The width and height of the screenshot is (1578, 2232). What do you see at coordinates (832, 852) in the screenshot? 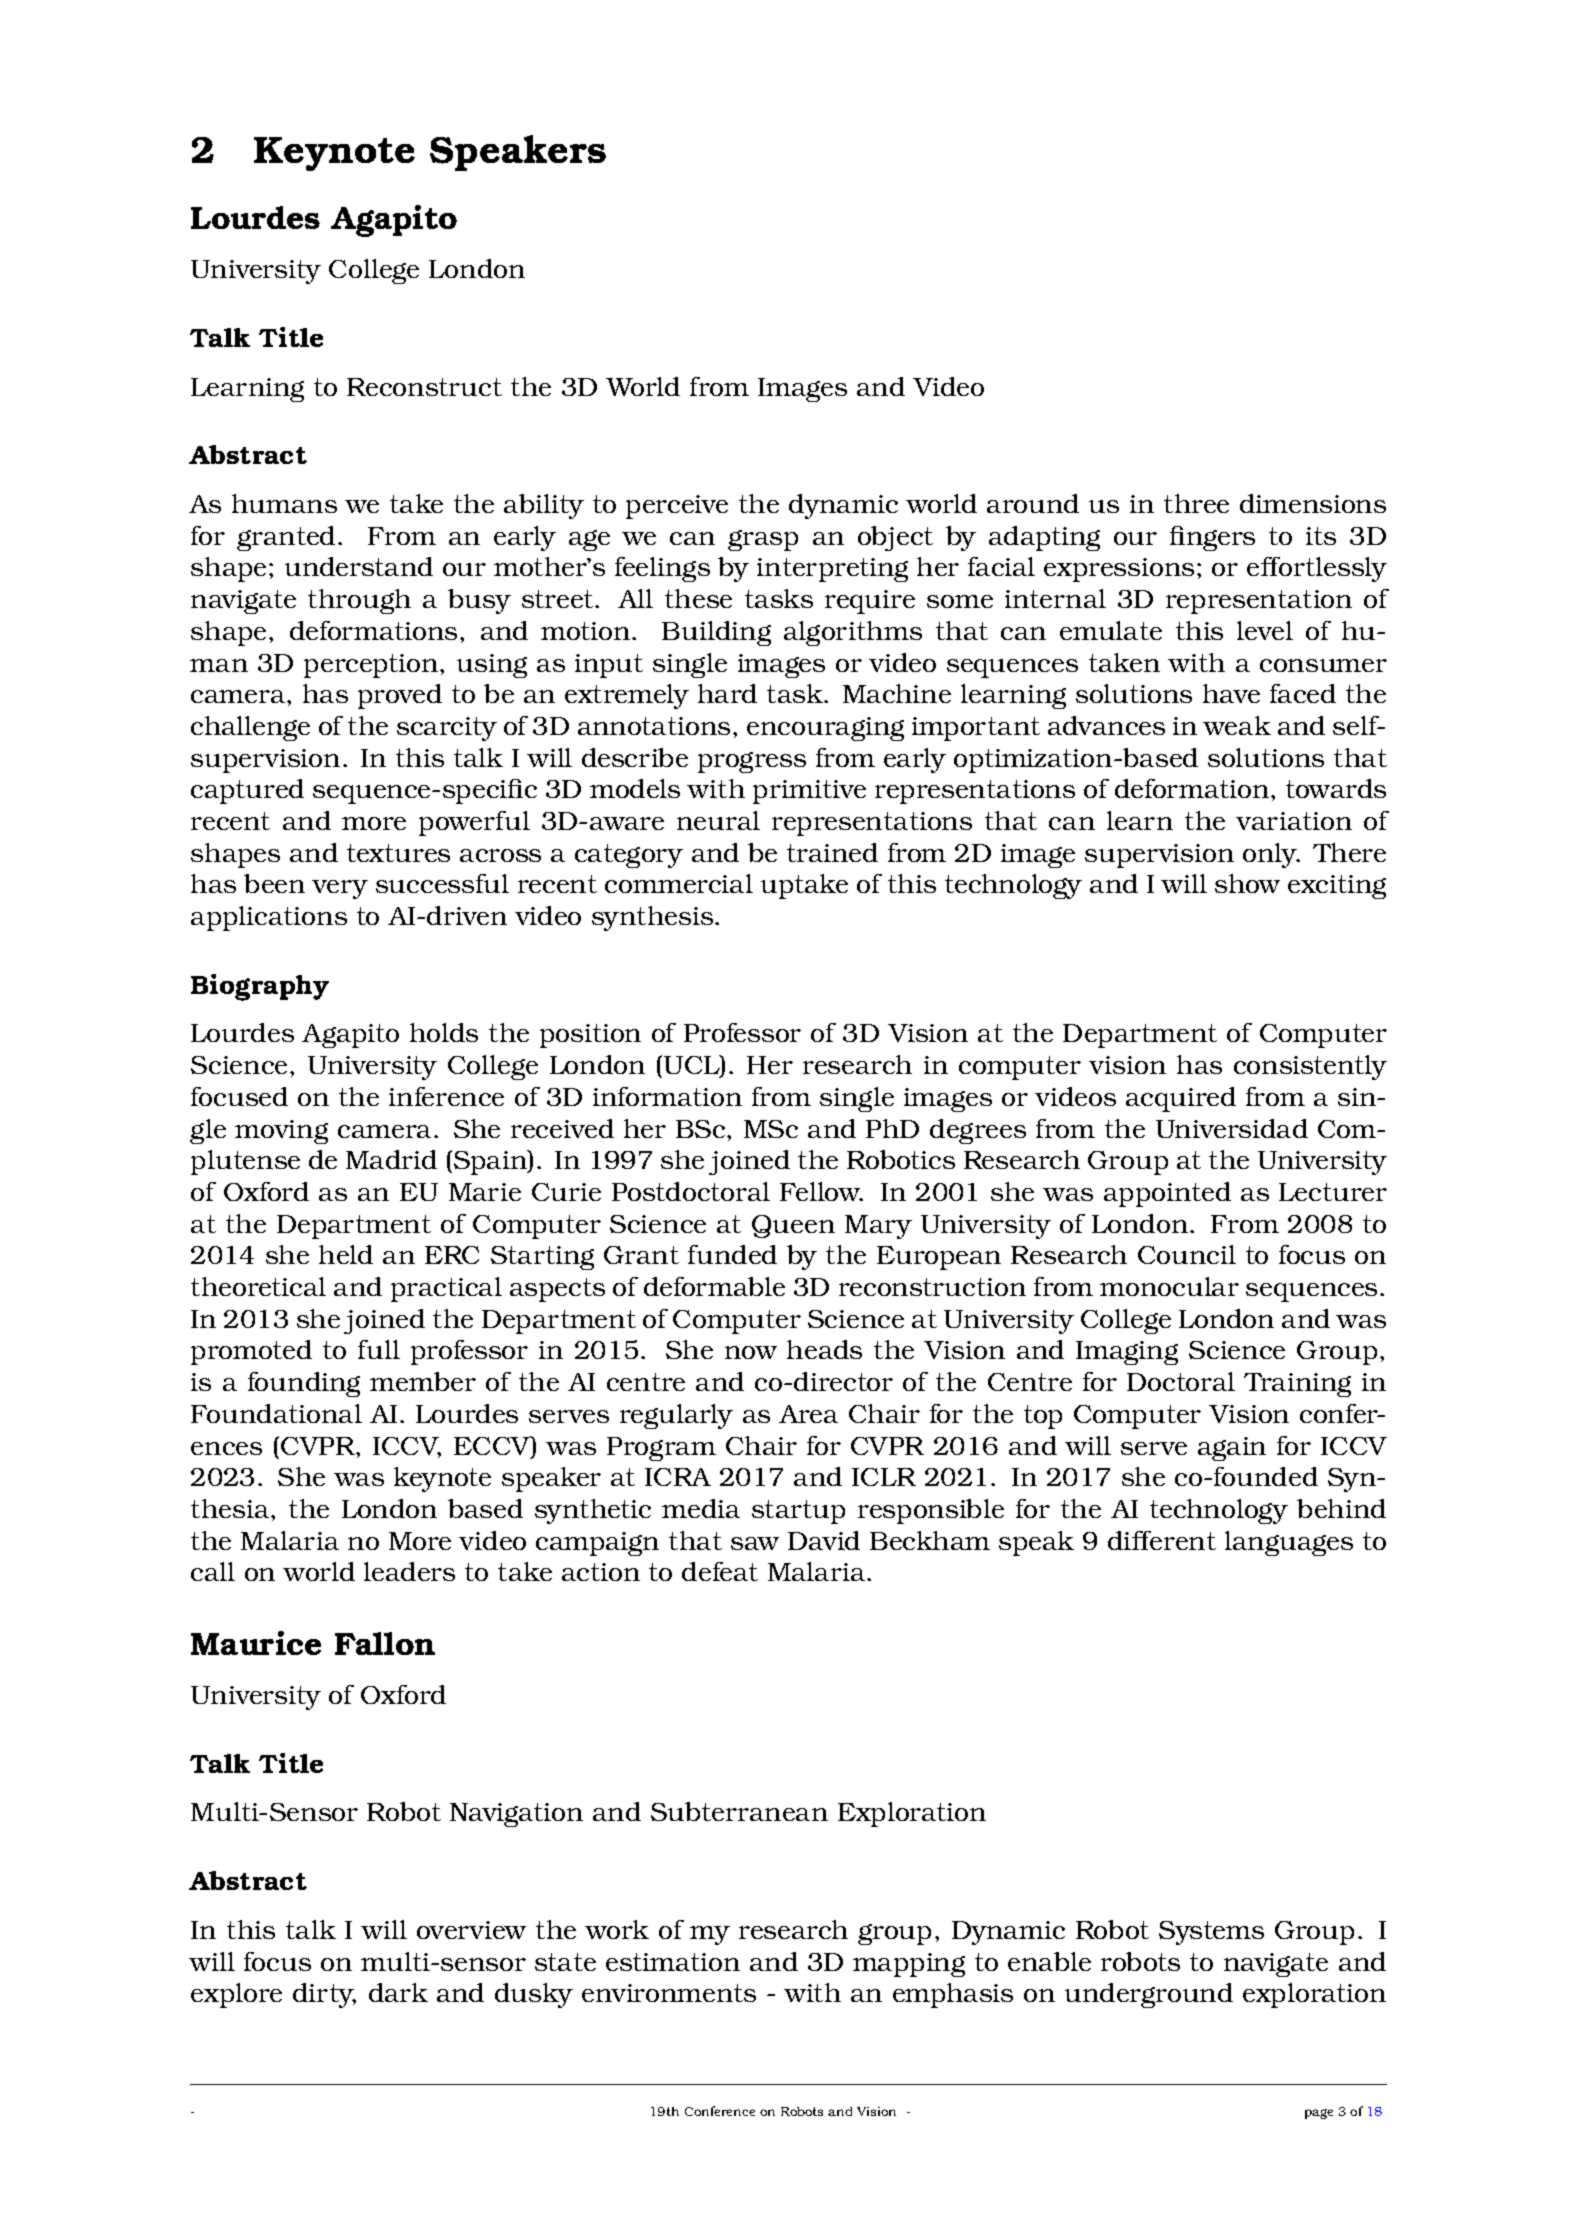
I see `trained` at bounding box center [832, 852].
